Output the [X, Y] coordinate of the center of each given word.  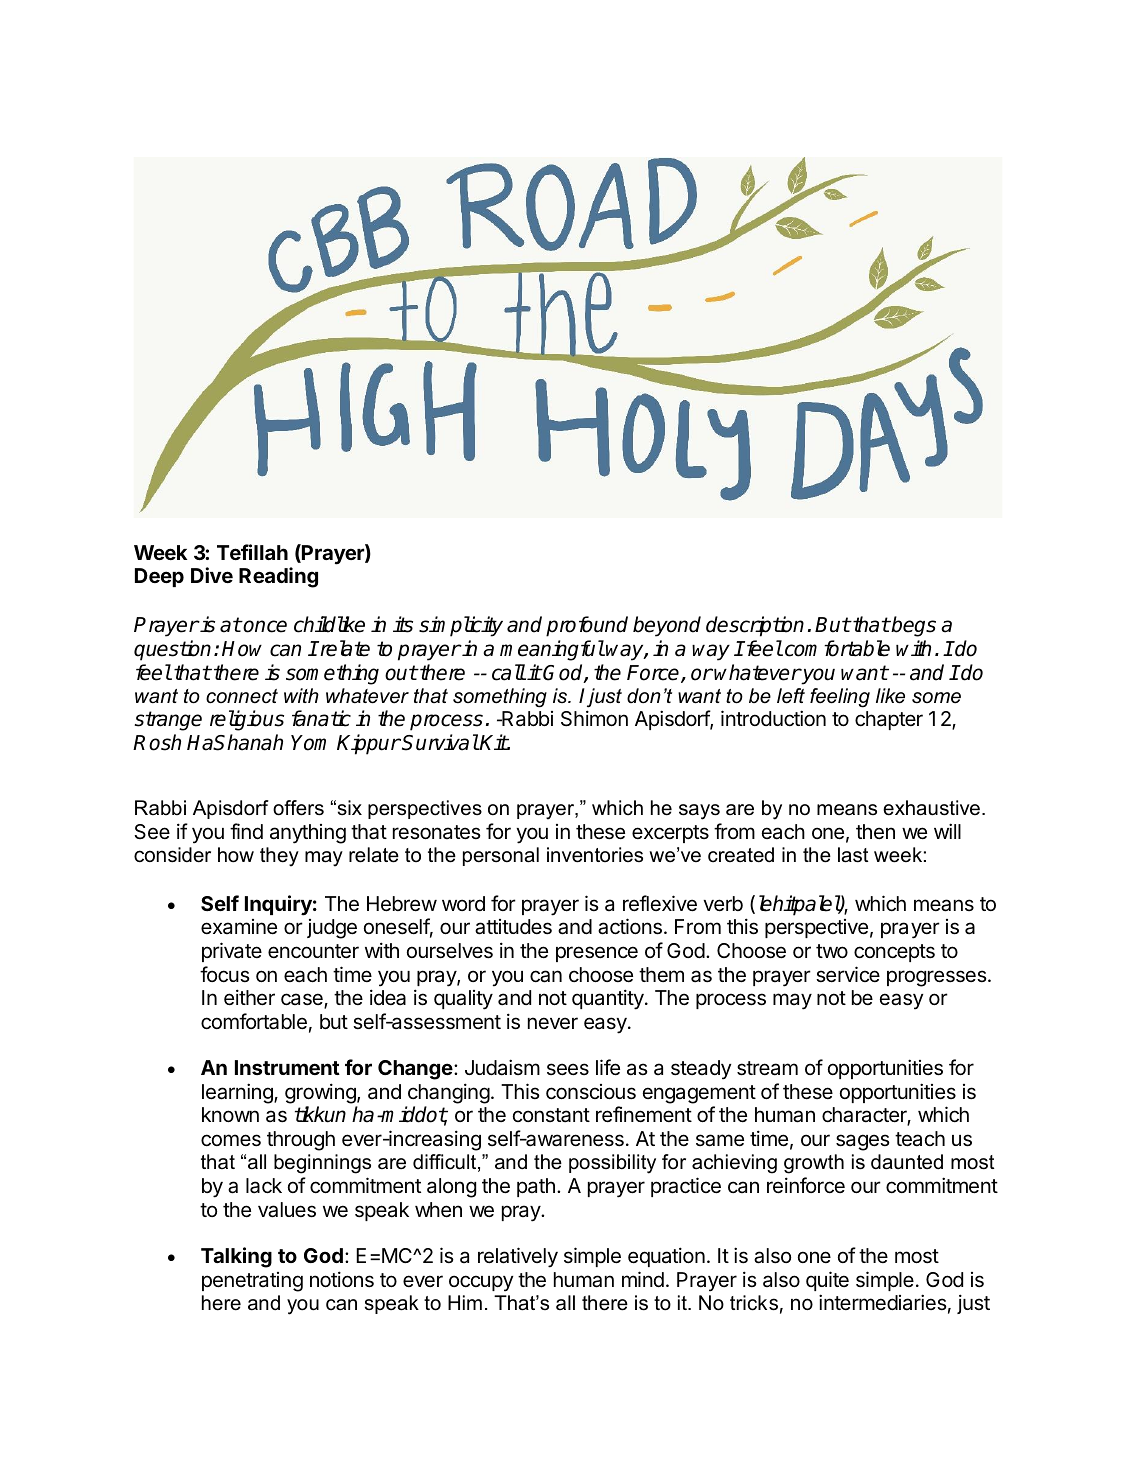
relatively [518, 1257]
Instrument [287, 1067]
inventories [595, 855]
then [875, 832]
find [246, 831]
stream [767, 1068]
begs [913, 626]
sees [568, 1069]
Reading [278, 577]
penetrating [252, 1282]
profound [587, 626]
